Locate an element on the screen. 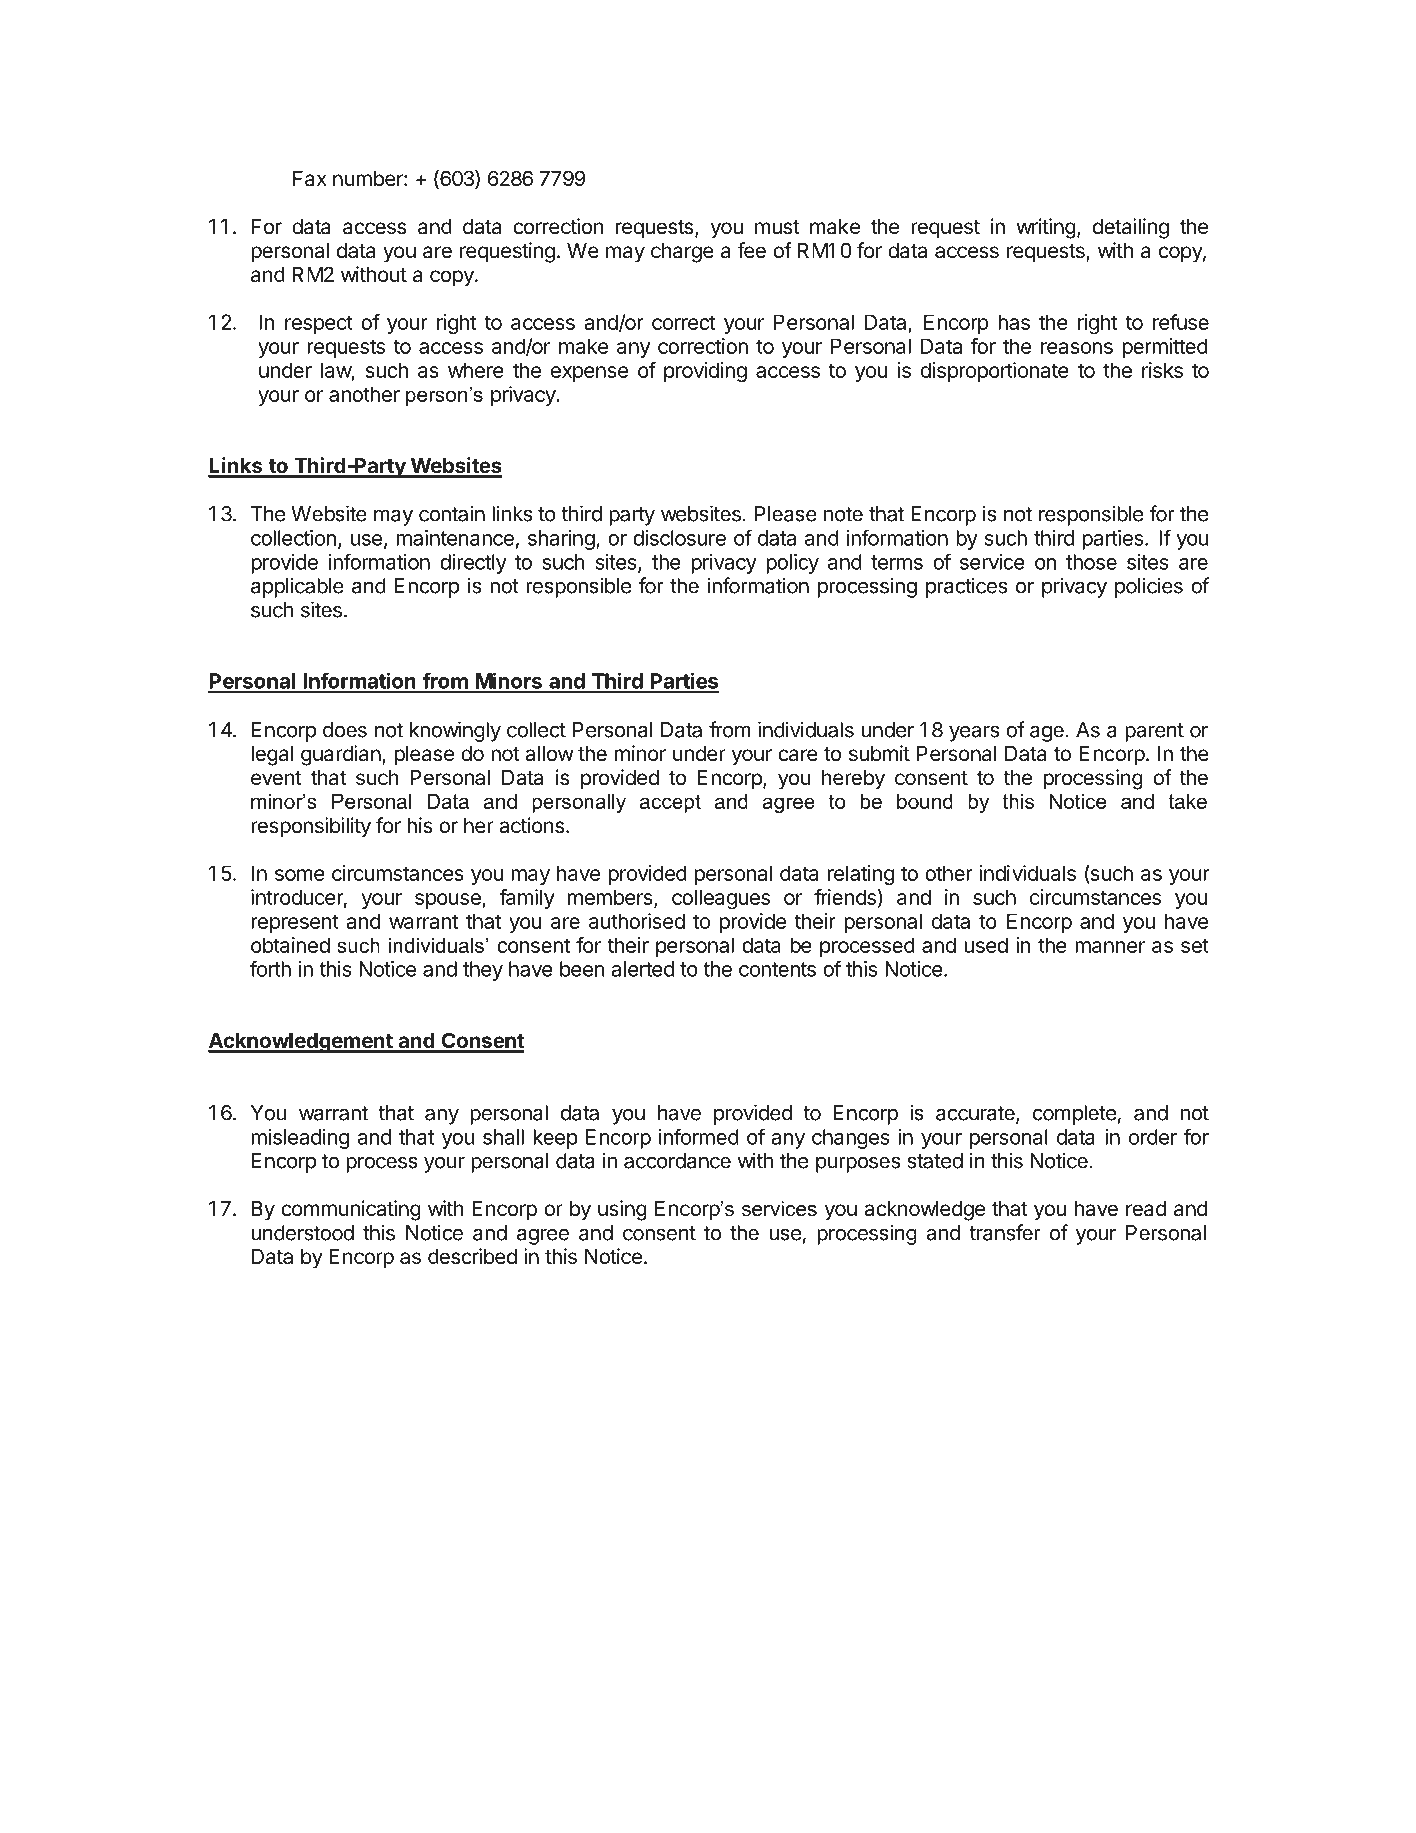 The width and height of the screenshot is (1416, 1833). colleagues is located at coordinates (721, 899).
